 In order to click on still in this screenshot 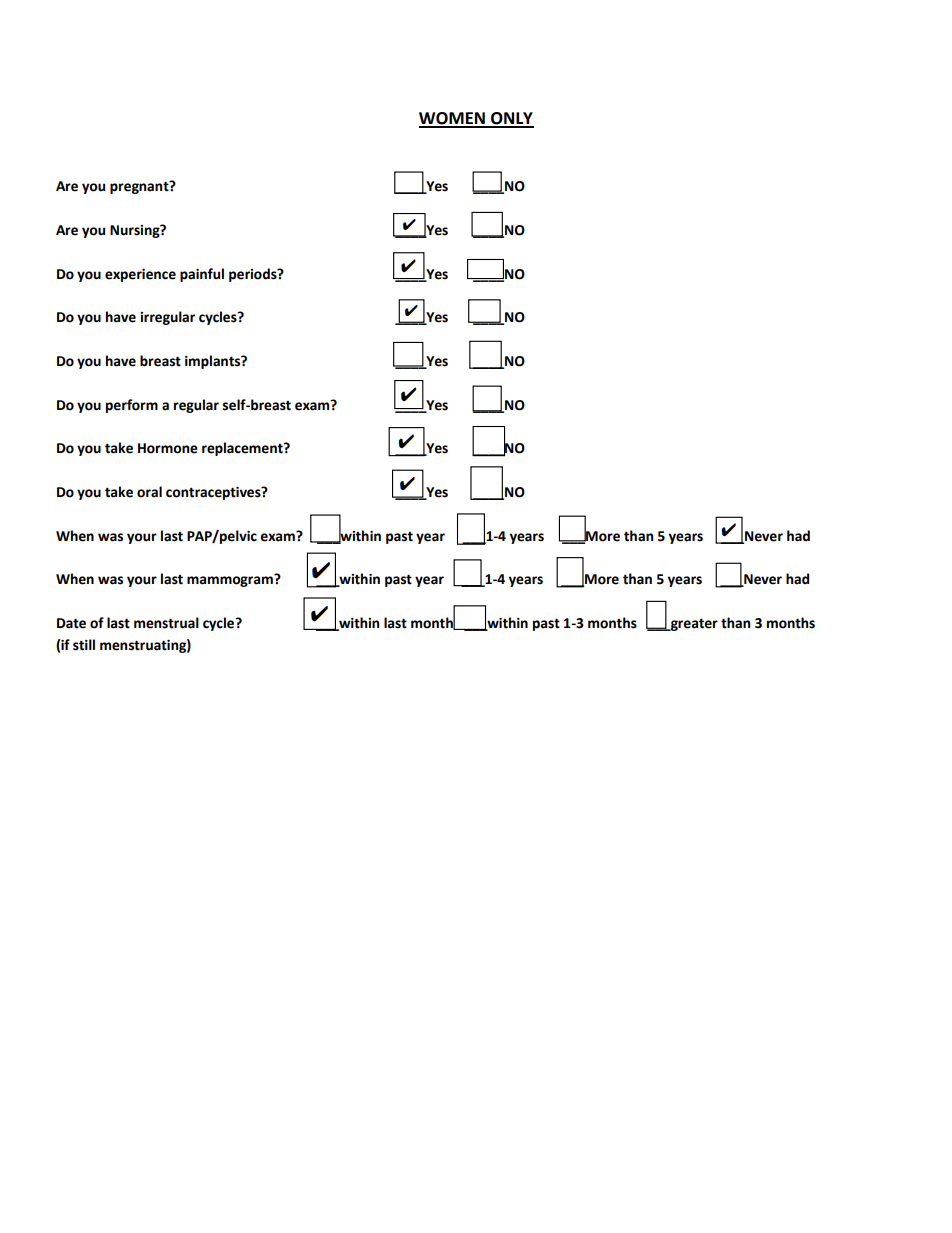, I will do `click(84, 645)`.
